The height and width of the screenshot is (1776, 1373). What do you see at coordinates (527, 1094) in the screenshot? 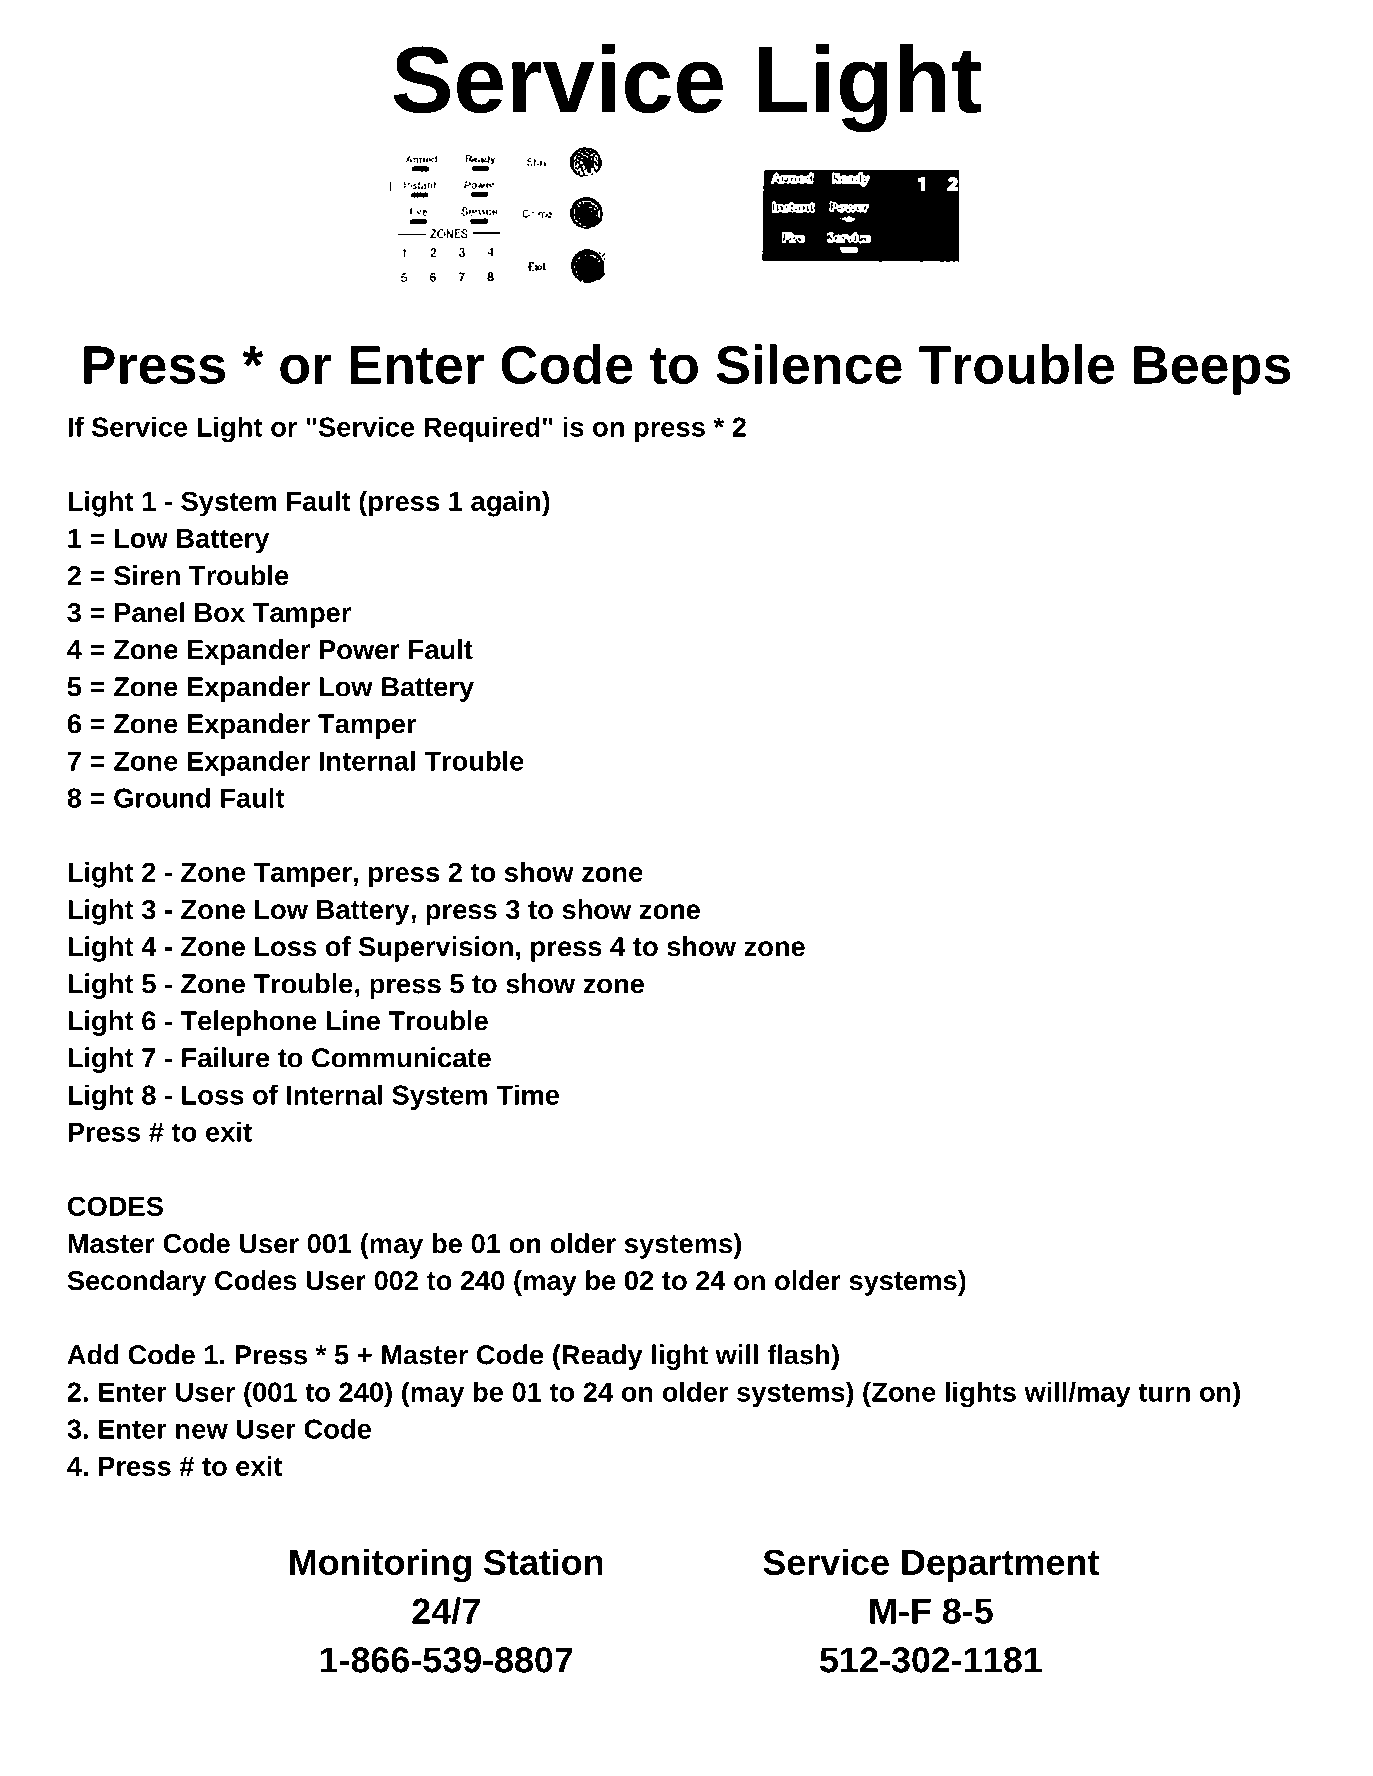
I see `Time` at bounding box center [527, 1094].
